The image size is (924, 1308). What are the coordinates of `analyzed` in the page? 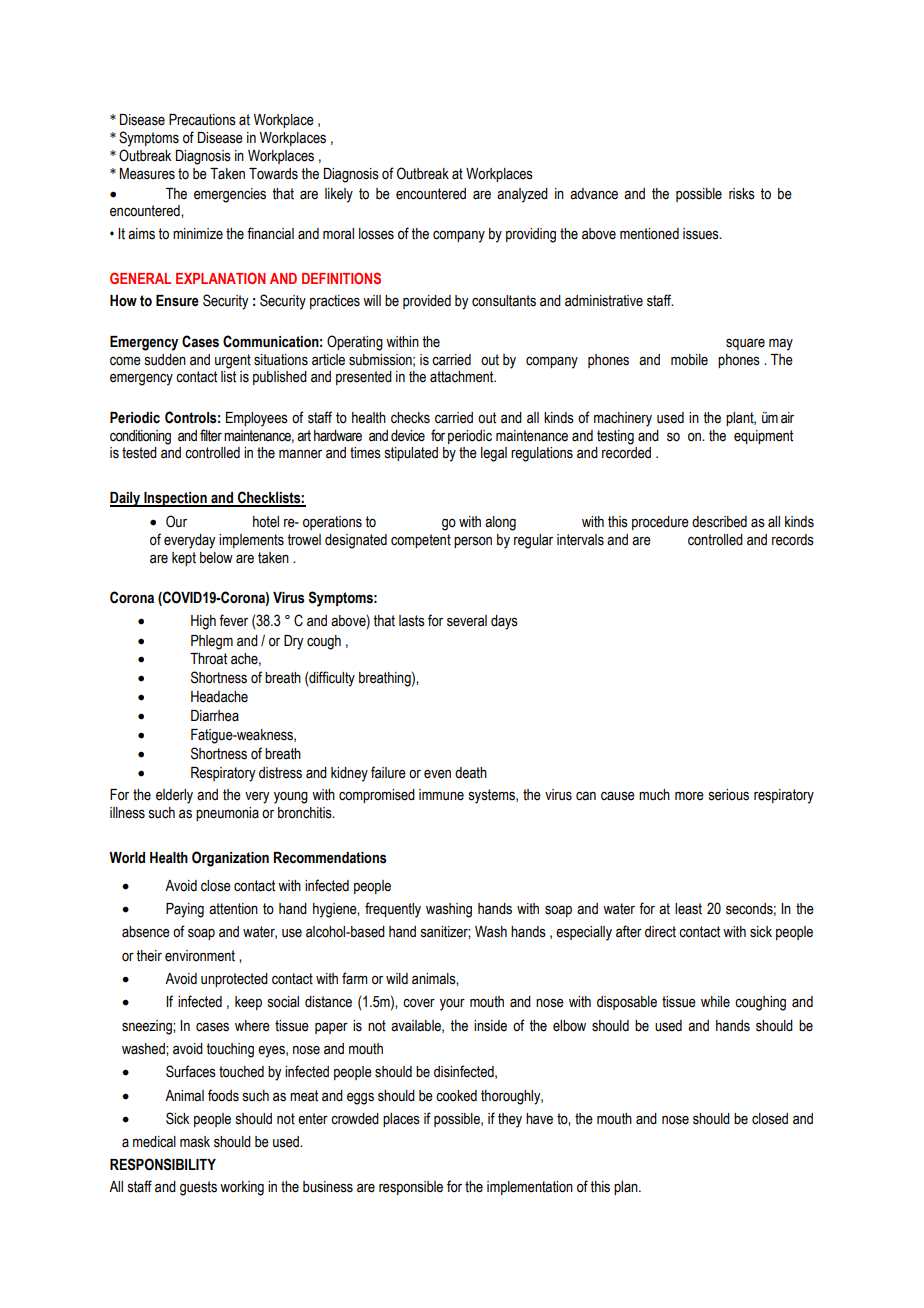 It's located at (522, 195).
